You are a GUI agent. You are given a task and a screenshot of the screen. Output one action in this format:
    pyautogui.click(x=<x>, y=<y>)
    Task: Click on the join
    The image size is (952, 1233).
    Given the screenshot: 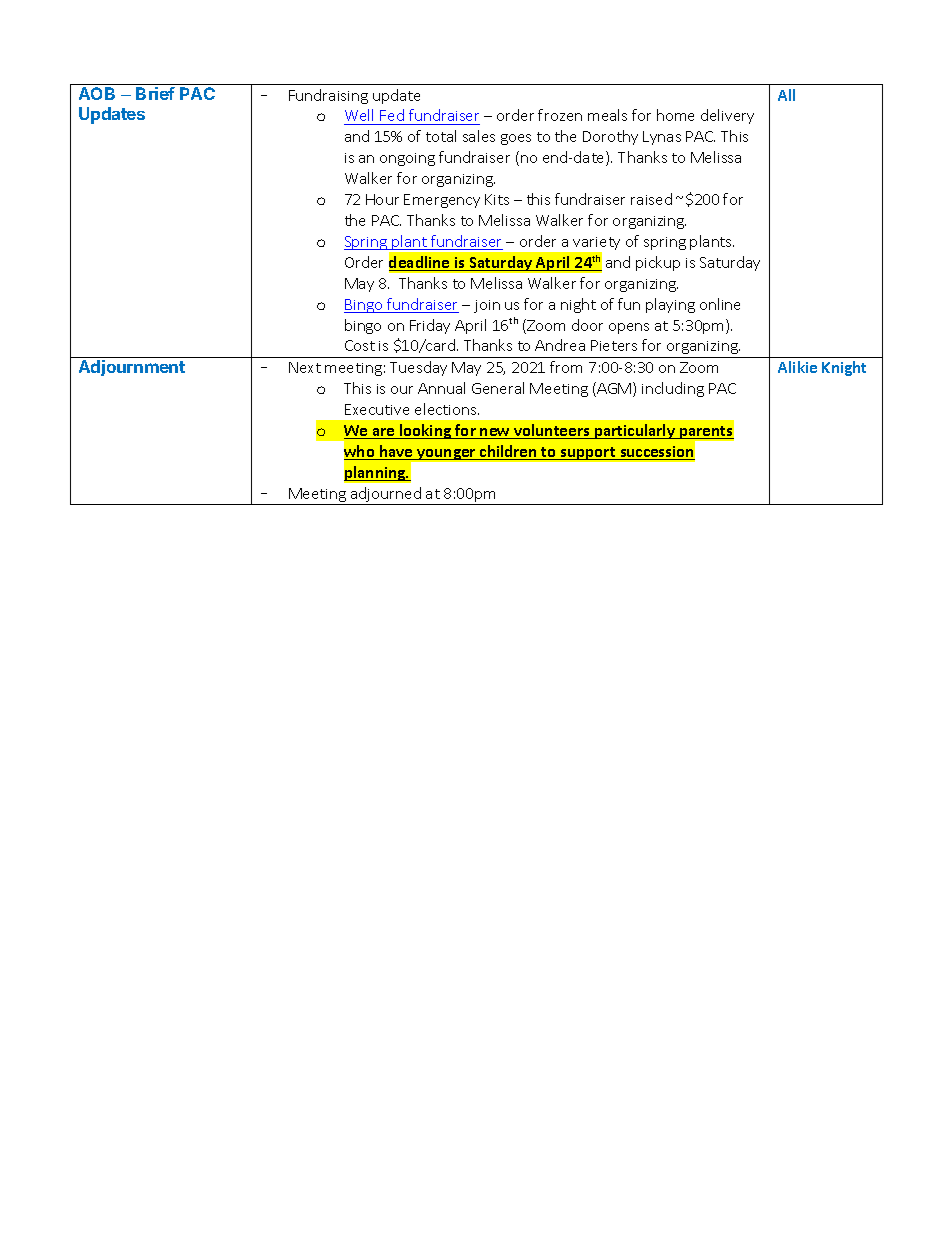 What is the action you would take?
    pyautogui.click(x=487, y=306)
